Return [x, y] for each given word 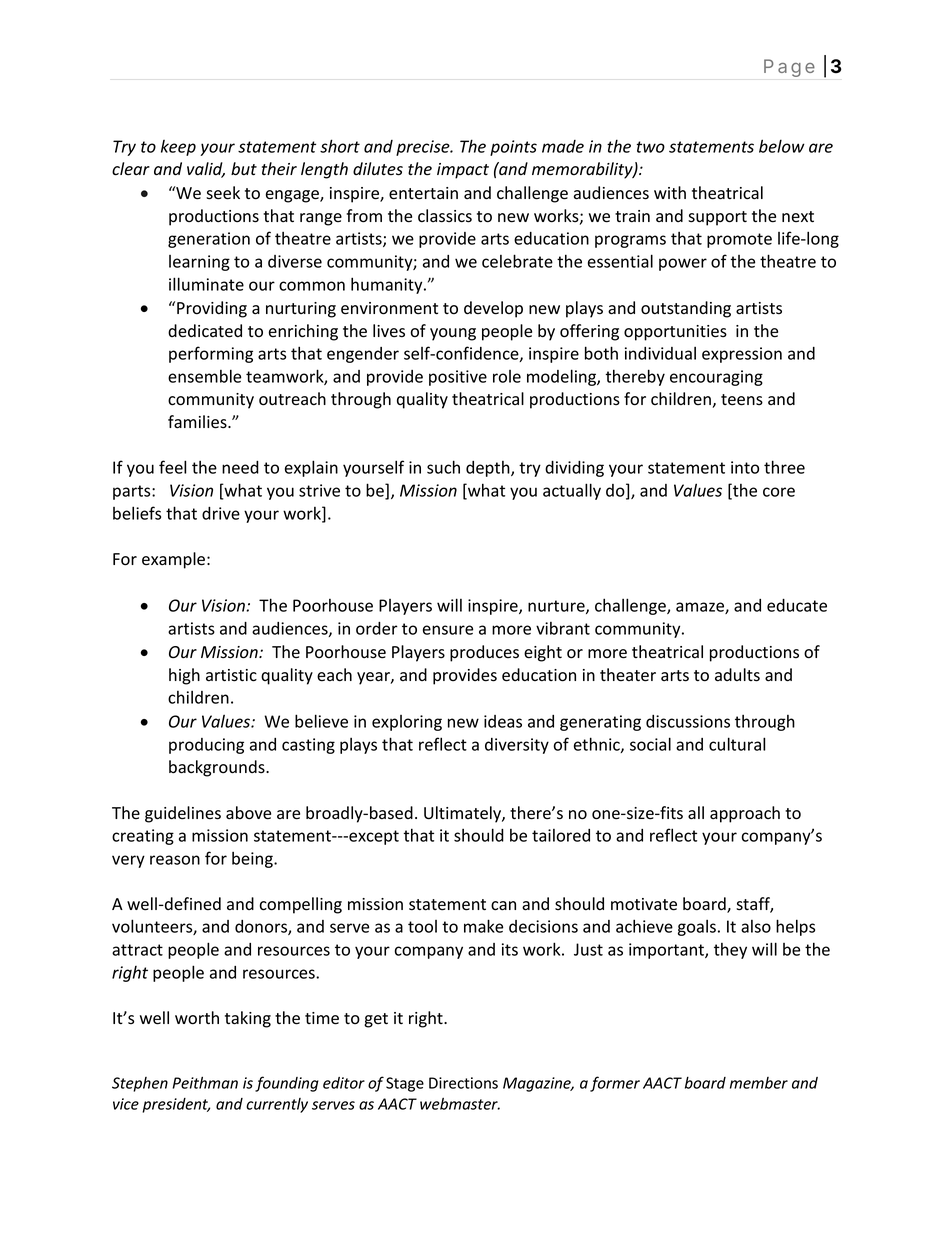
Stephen [140, 1084]
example [173, 560]
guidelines [183, 814]
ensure [448, 630]
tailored [561, 835]
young [453, 334]
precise [424, 148]
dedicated [205, 331]
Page [789, 68]
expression [742, 355]
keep [178, 148]
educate [797, 605]
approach [745, 814]
